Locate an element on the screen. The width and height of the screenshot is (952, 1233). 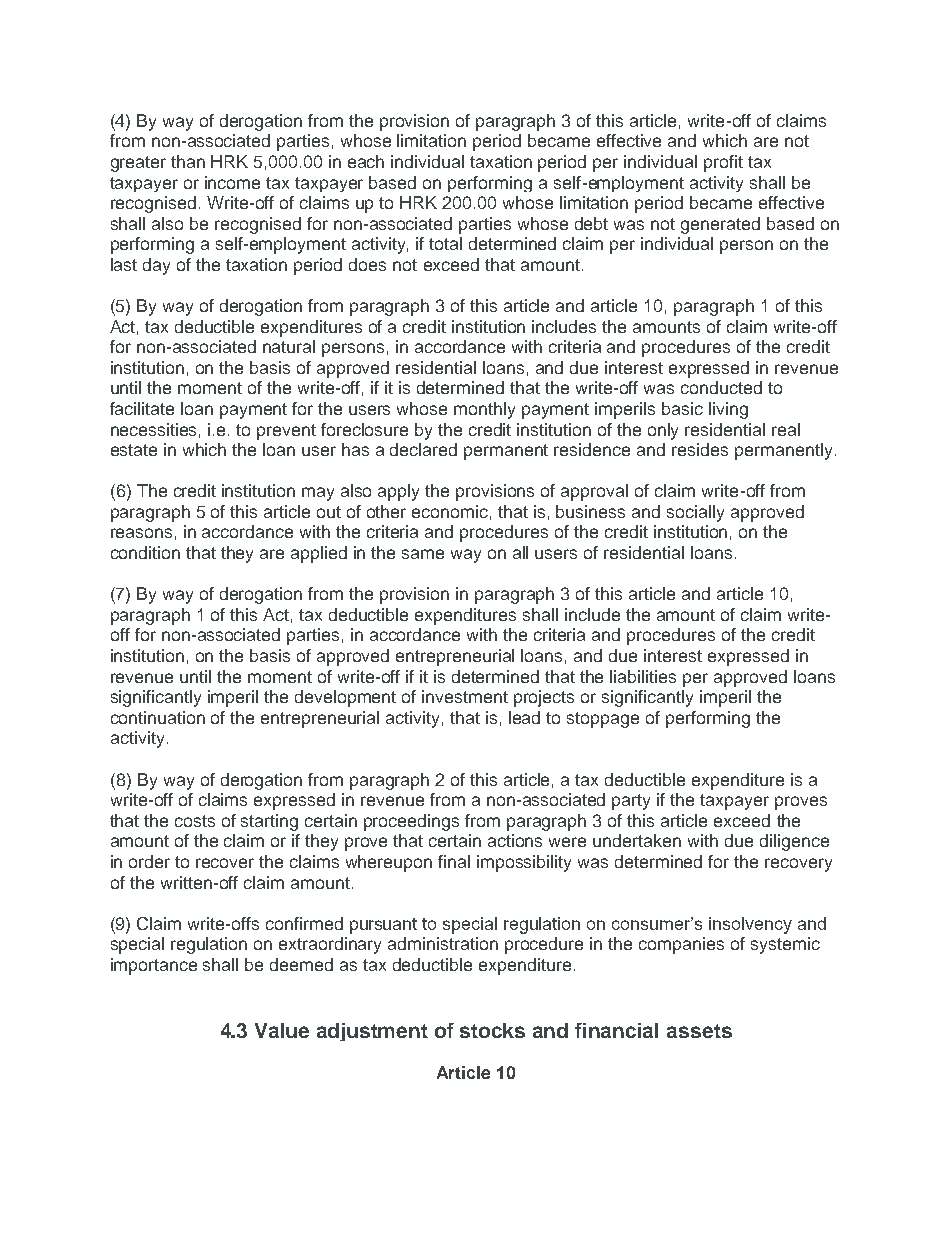
stocks is located at coordinates (492, 1030).
